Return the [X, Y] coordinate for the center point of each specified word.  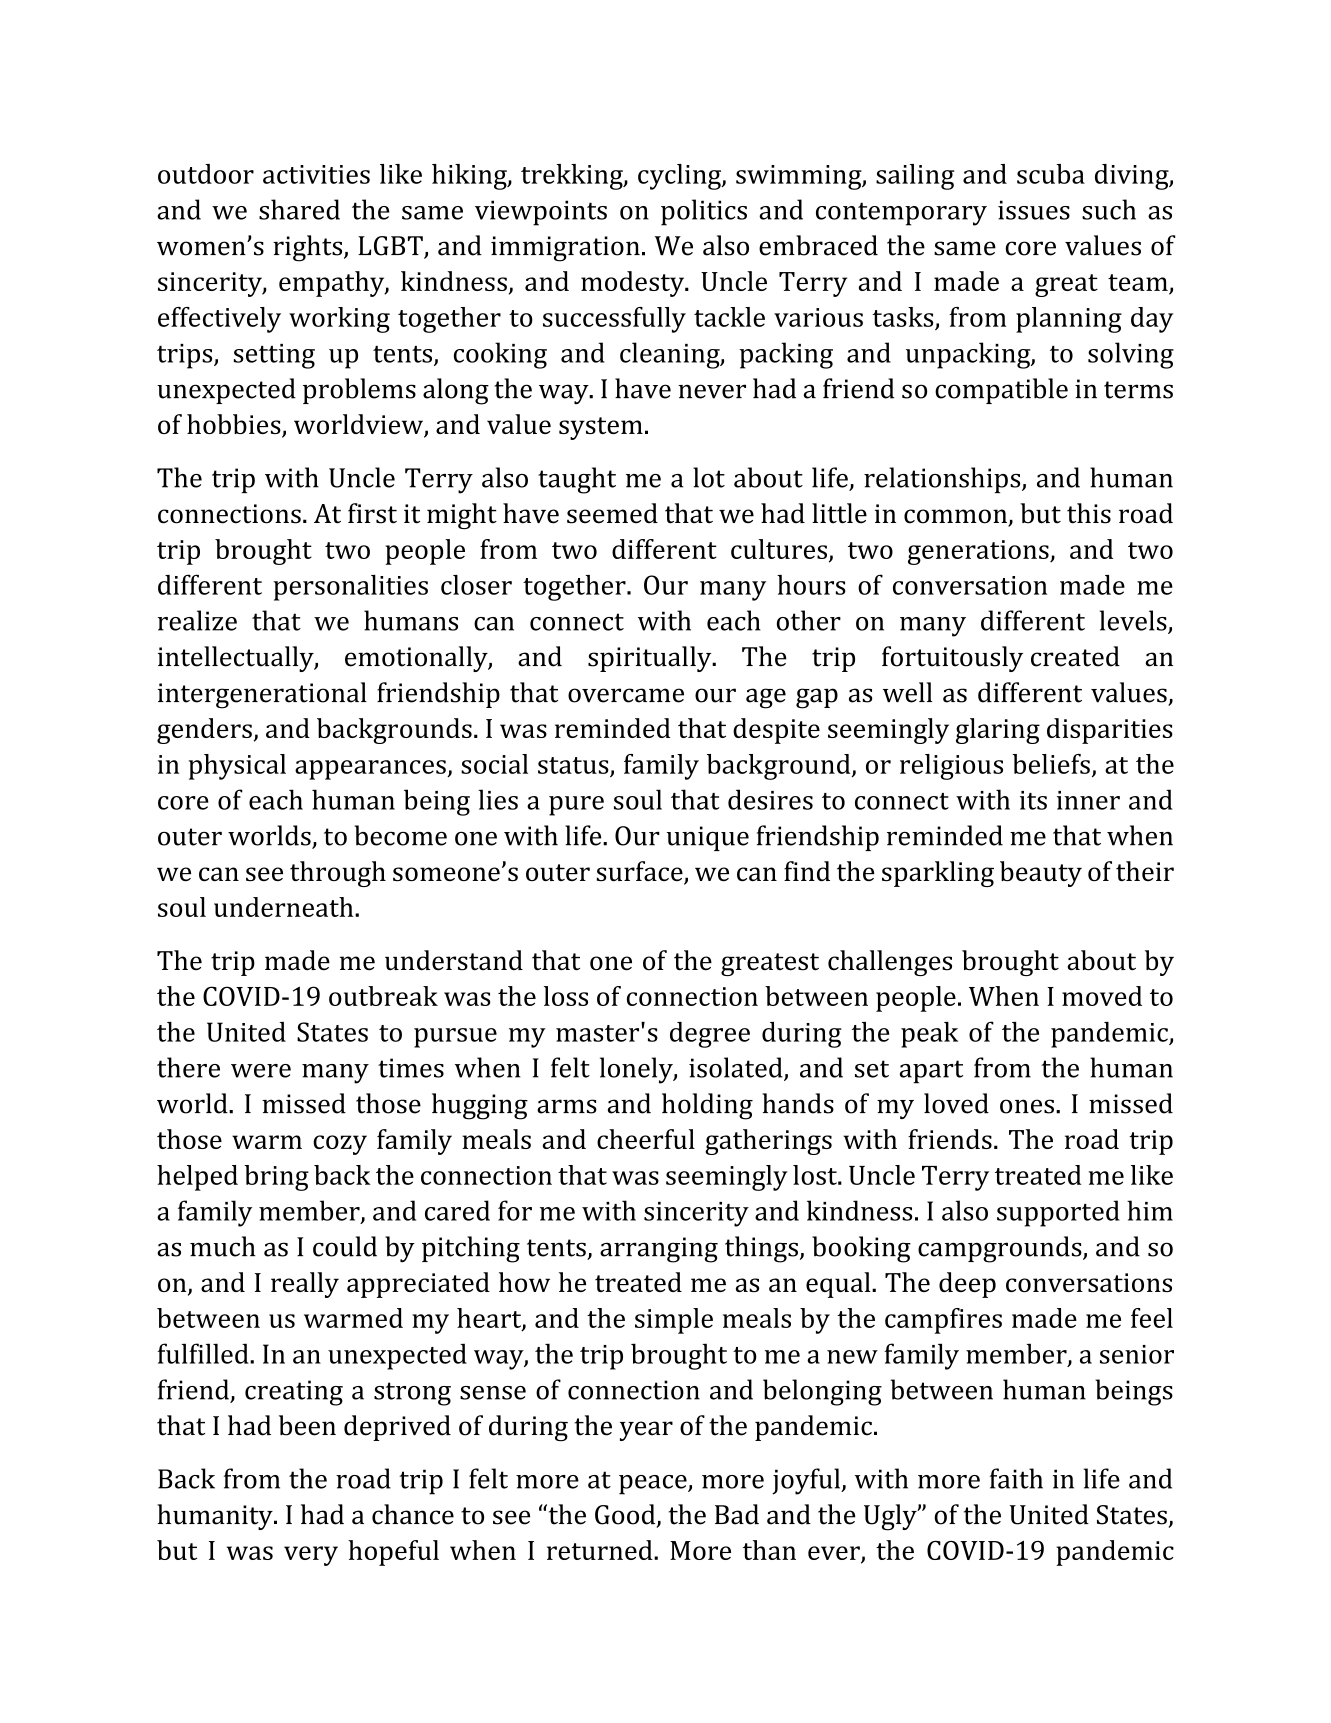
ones [1027, 1106]
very [311, 1556]
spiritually [651, 659]
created [1075, 656]
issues [1034, 210]
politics [704, 212]
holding [707, 1106]
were [261, 1071]
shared [299, 209]
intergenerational [262, 695]
